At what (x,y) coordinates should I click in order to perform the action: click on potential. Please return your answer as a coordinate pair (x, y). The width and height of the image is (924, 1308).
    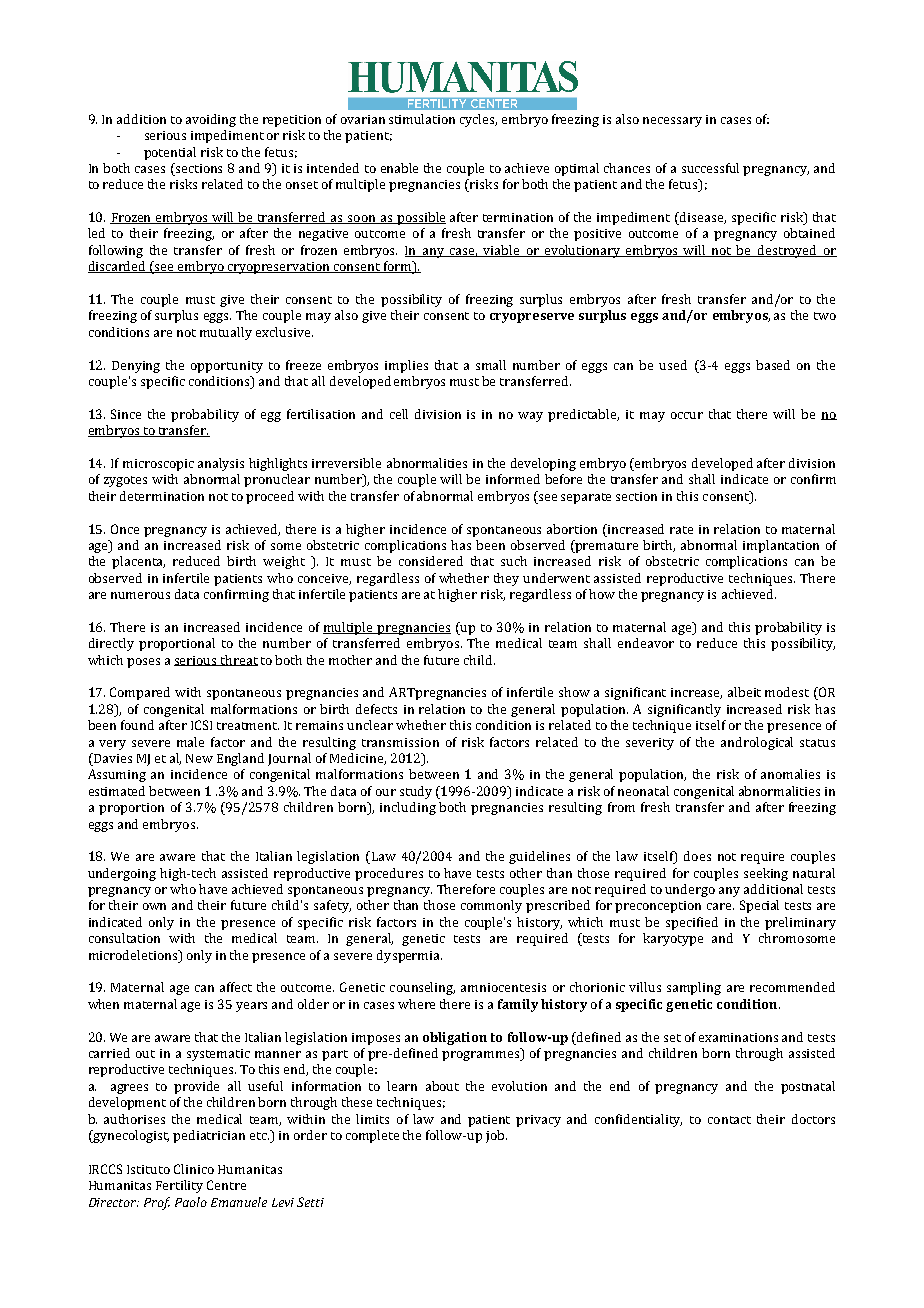
    Looking at the image, I should click on (170, 153).
